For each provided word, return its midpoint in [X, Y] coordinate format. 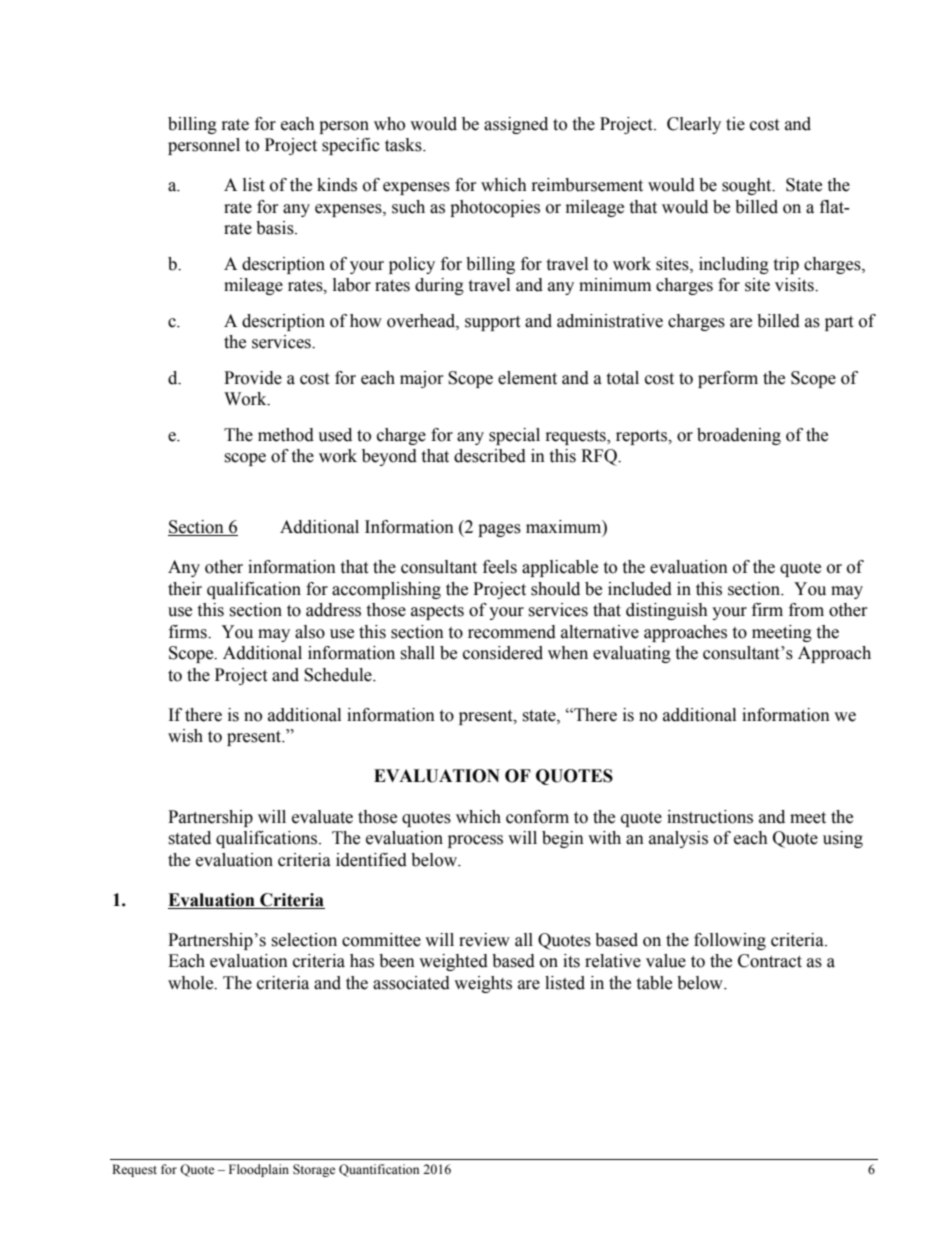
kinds [337, 185]
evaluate [322, 817]
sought [748, 186]
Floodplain [259, 1170]
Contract [770, 961]
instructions [710, 817]
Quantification [379, 1170]
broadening [739, 436]
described [490, 456]
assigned [516, 125]
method [286, 435]
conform [537, 817]
